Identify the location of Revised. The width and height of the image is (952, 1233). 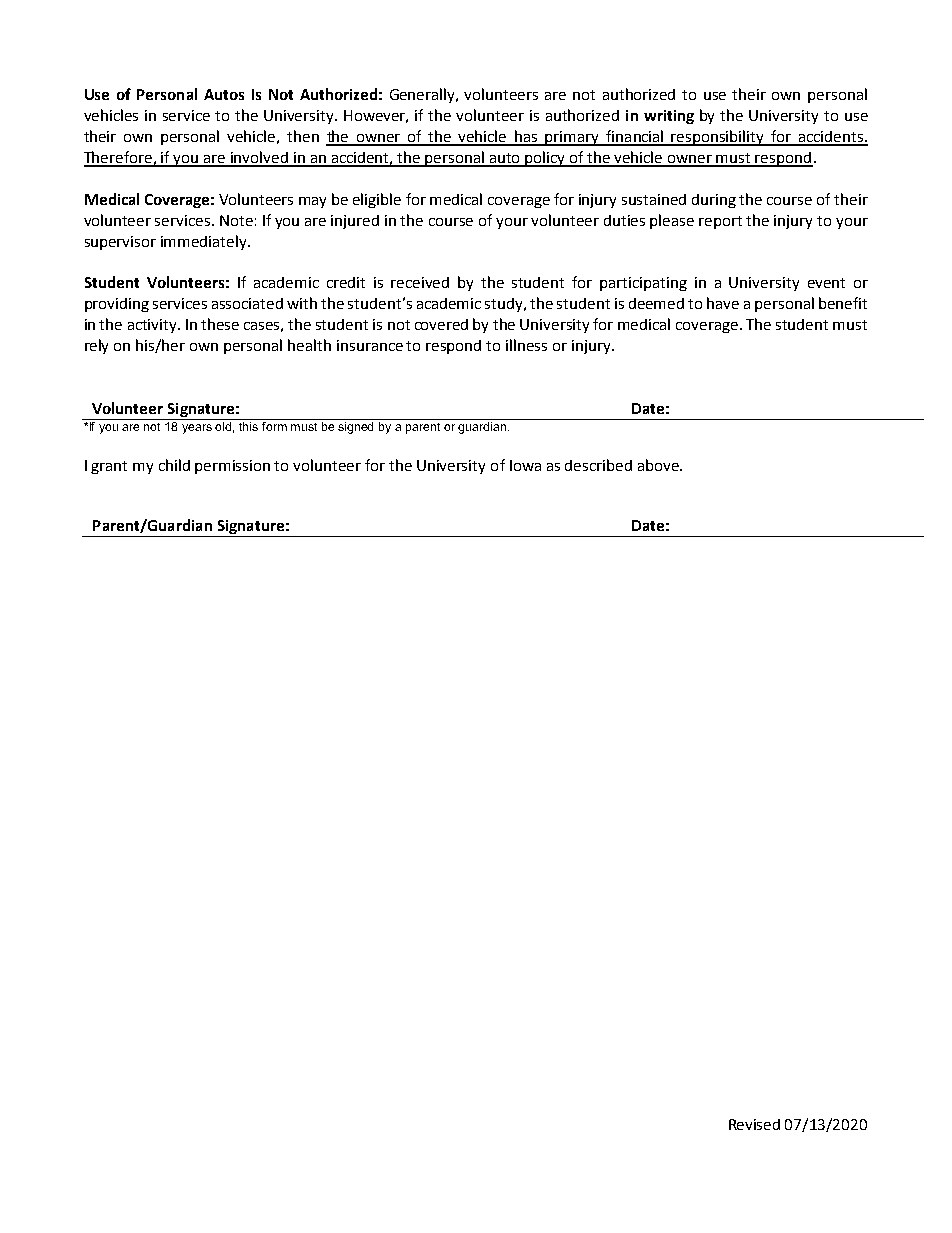
(754, 1124).
